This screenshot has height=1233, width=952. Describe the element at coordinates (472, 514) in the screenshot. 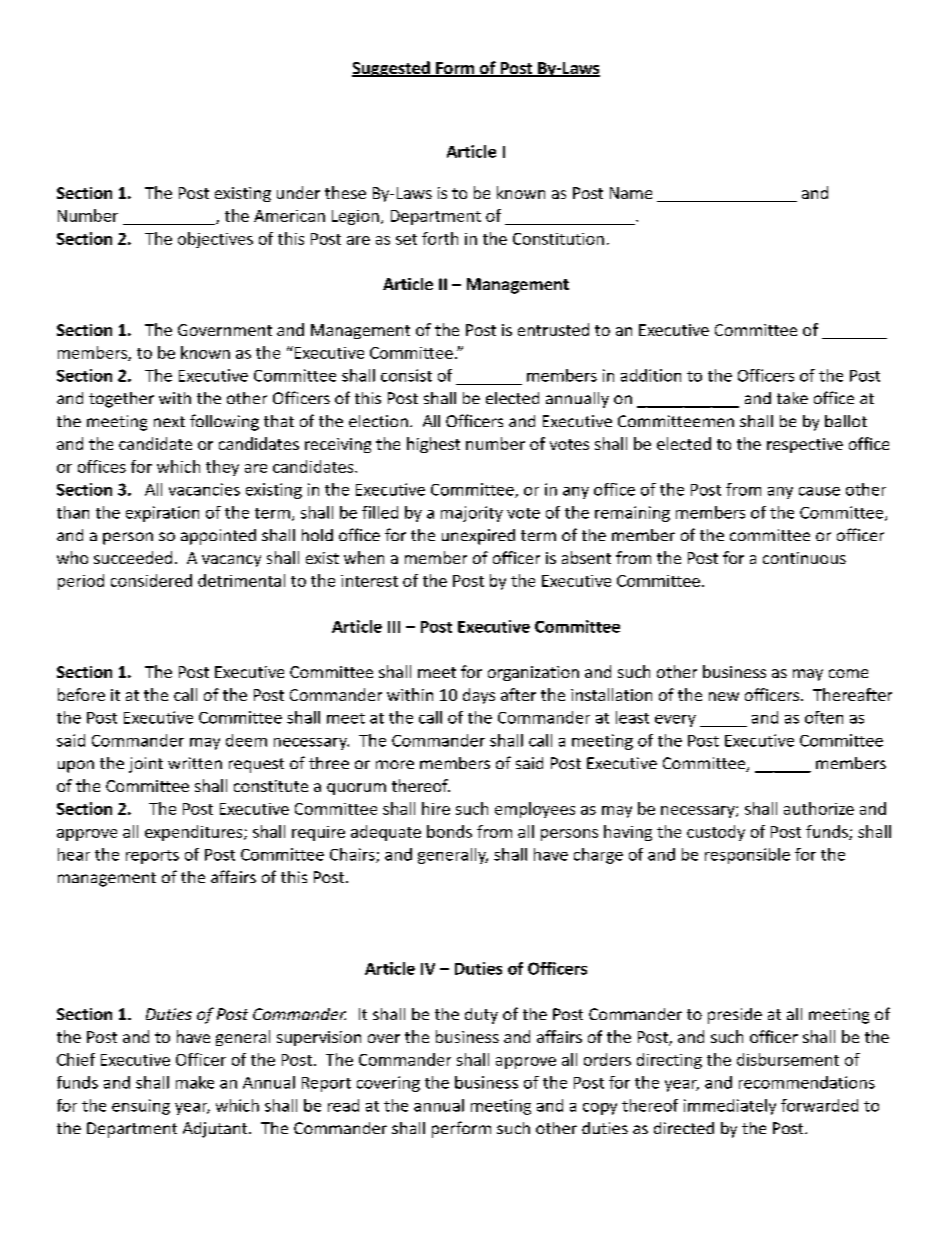

I see `majority` at that location.
